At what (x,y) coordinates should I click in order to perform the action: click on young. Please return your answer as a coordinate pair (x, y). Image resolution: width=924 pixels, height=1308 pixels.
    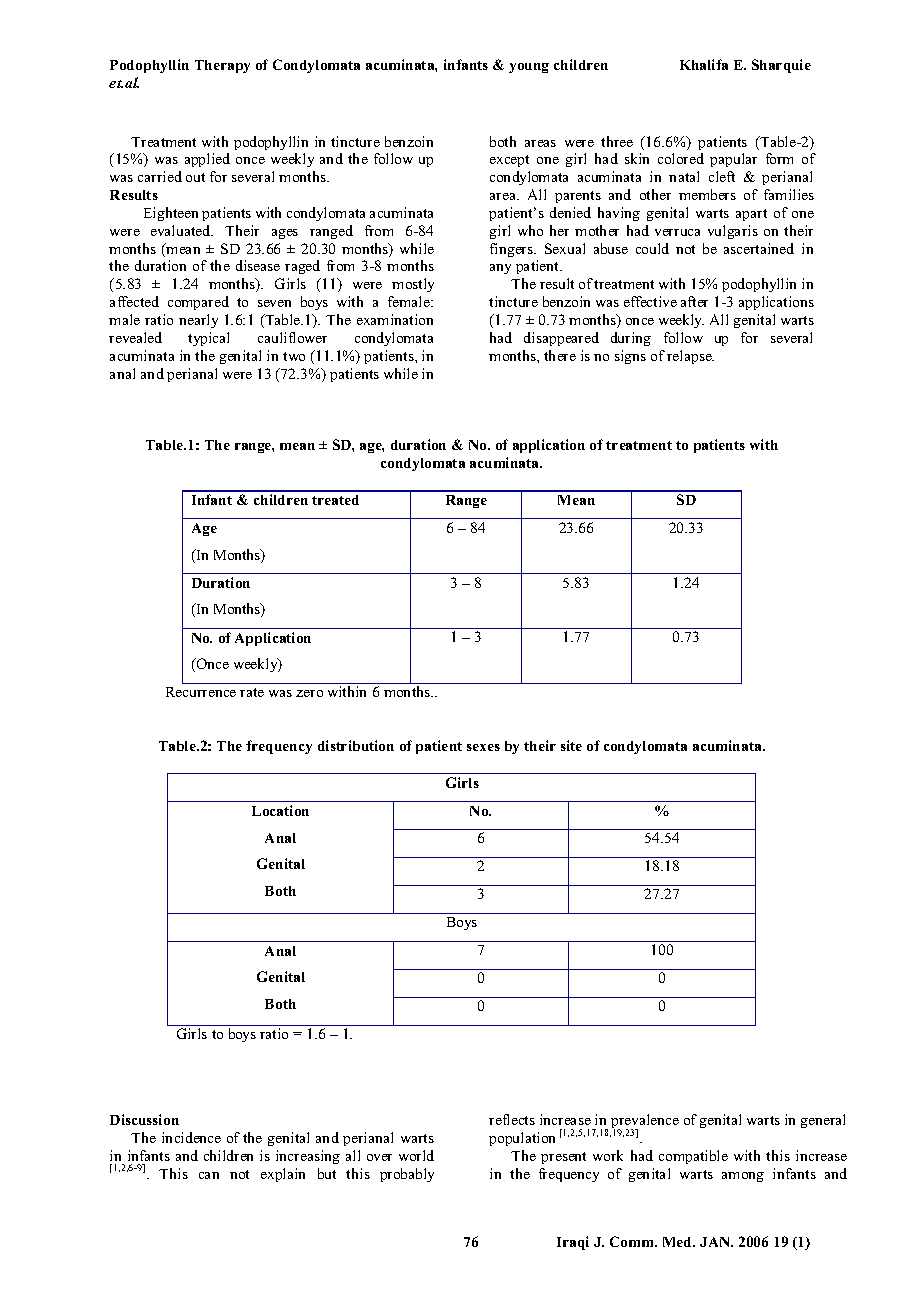
    Looking at the image, I should click on (529, 68).
